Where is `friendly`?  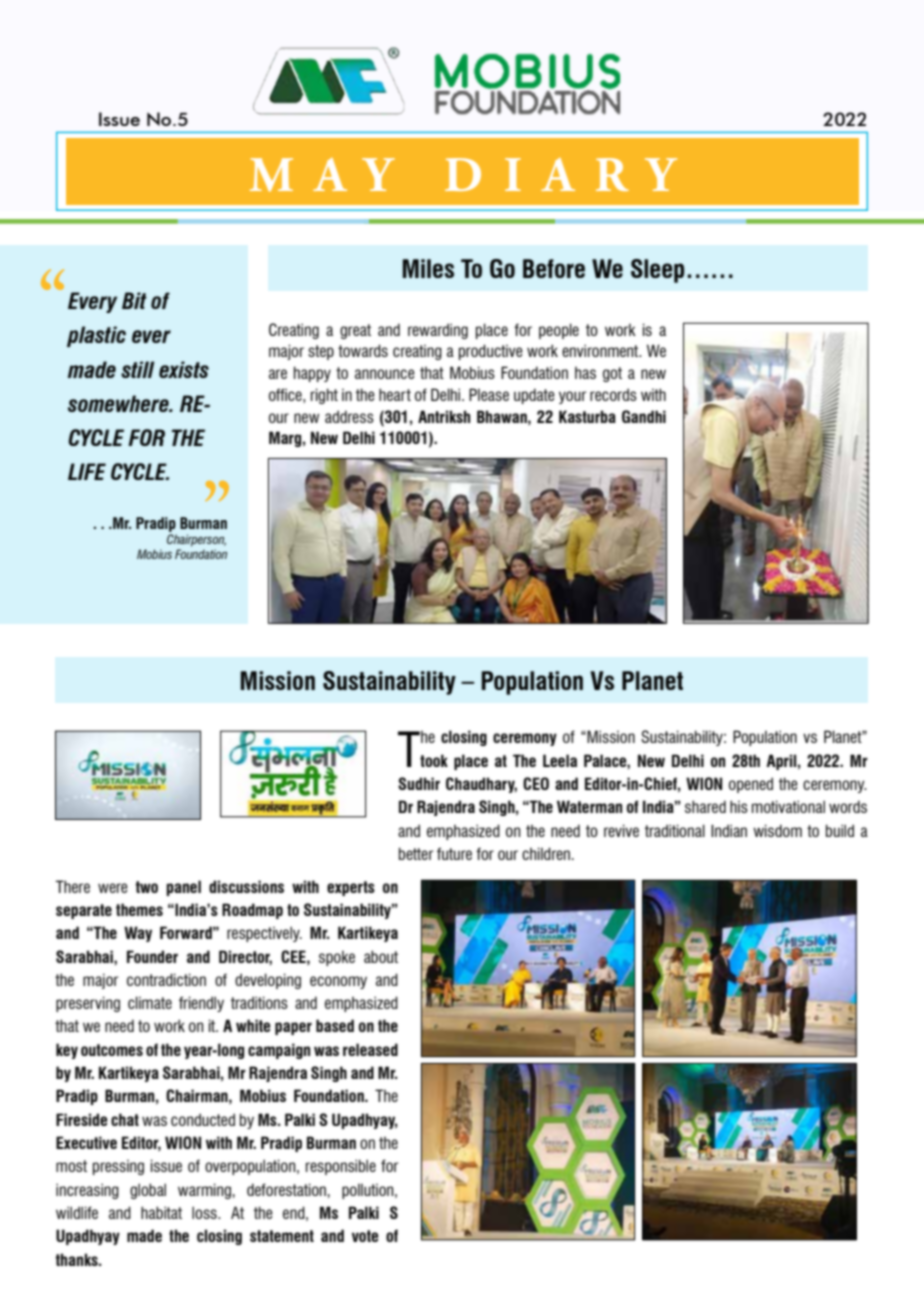
friendly is located at coordinates (201, 1004).
